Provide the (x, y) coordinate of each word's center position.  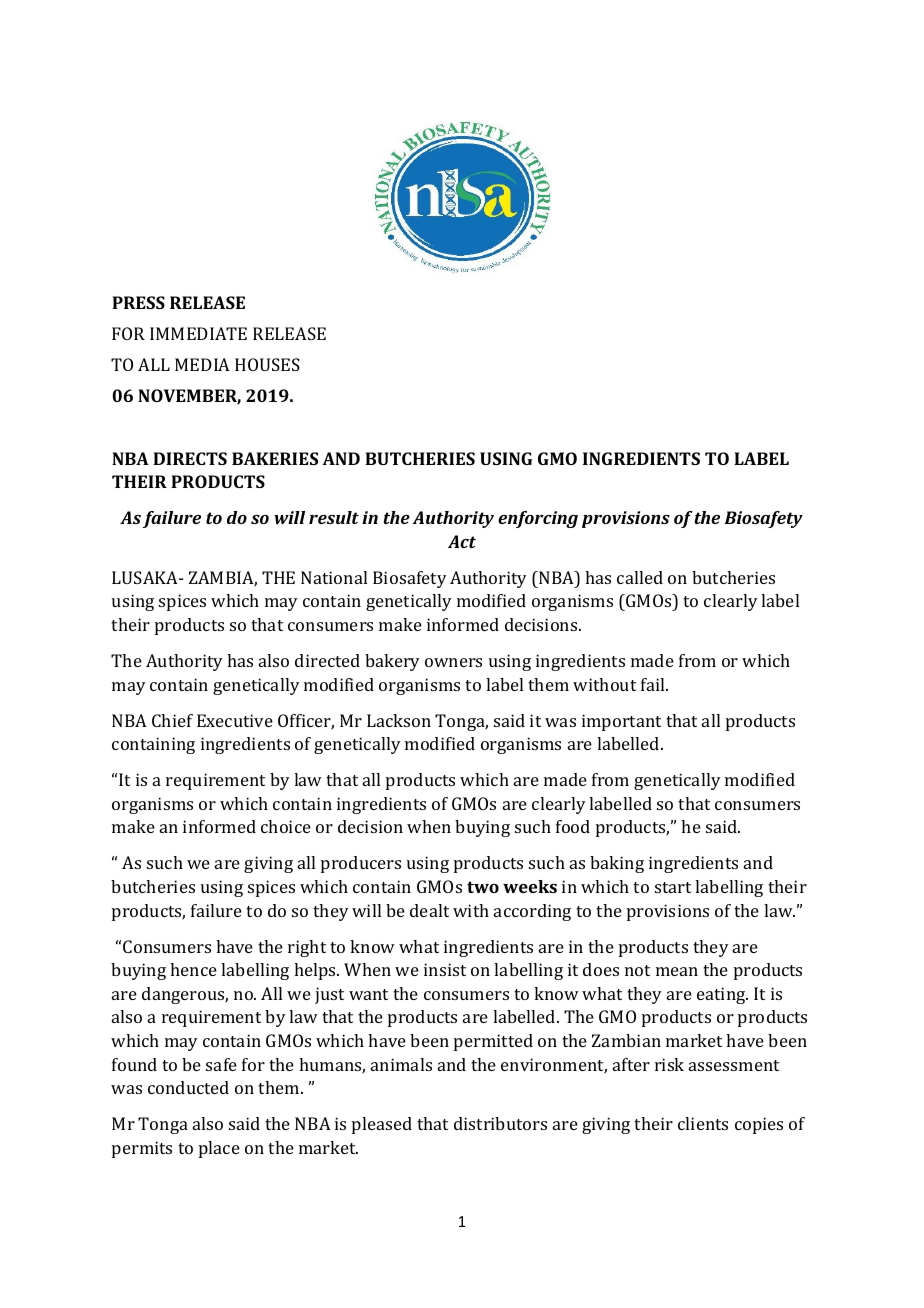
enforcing (538, 519)
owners (453, 662)
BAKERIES (275, 458)
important (621, 722)
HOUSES (267, 364)
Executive (235, 720)
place (219, 1149)
